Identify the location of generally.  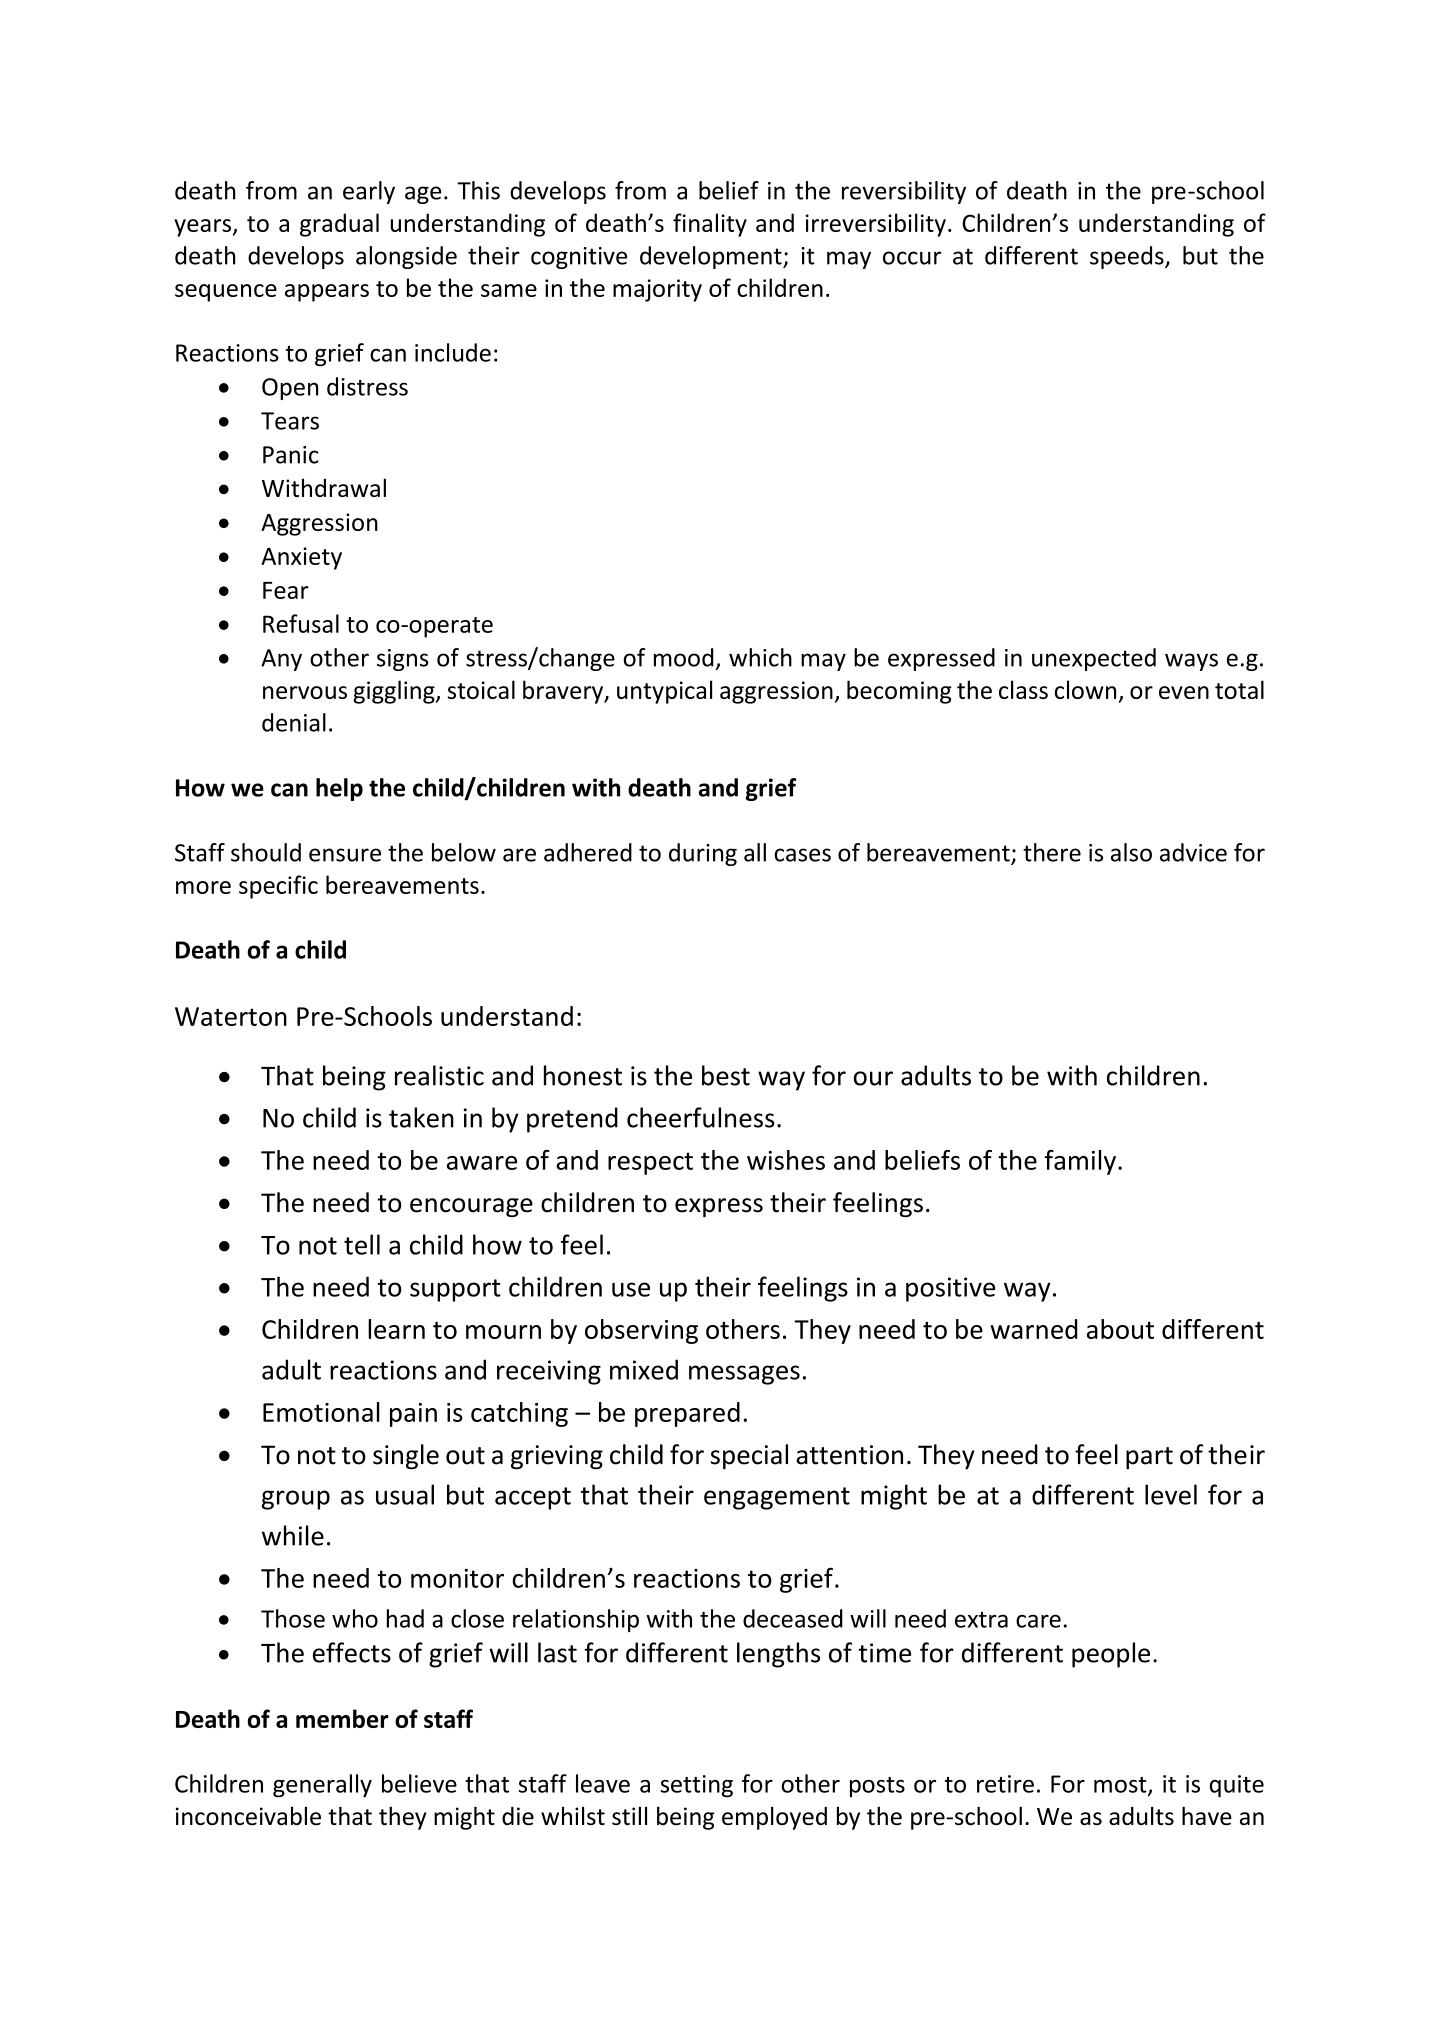
(322, 1786).
